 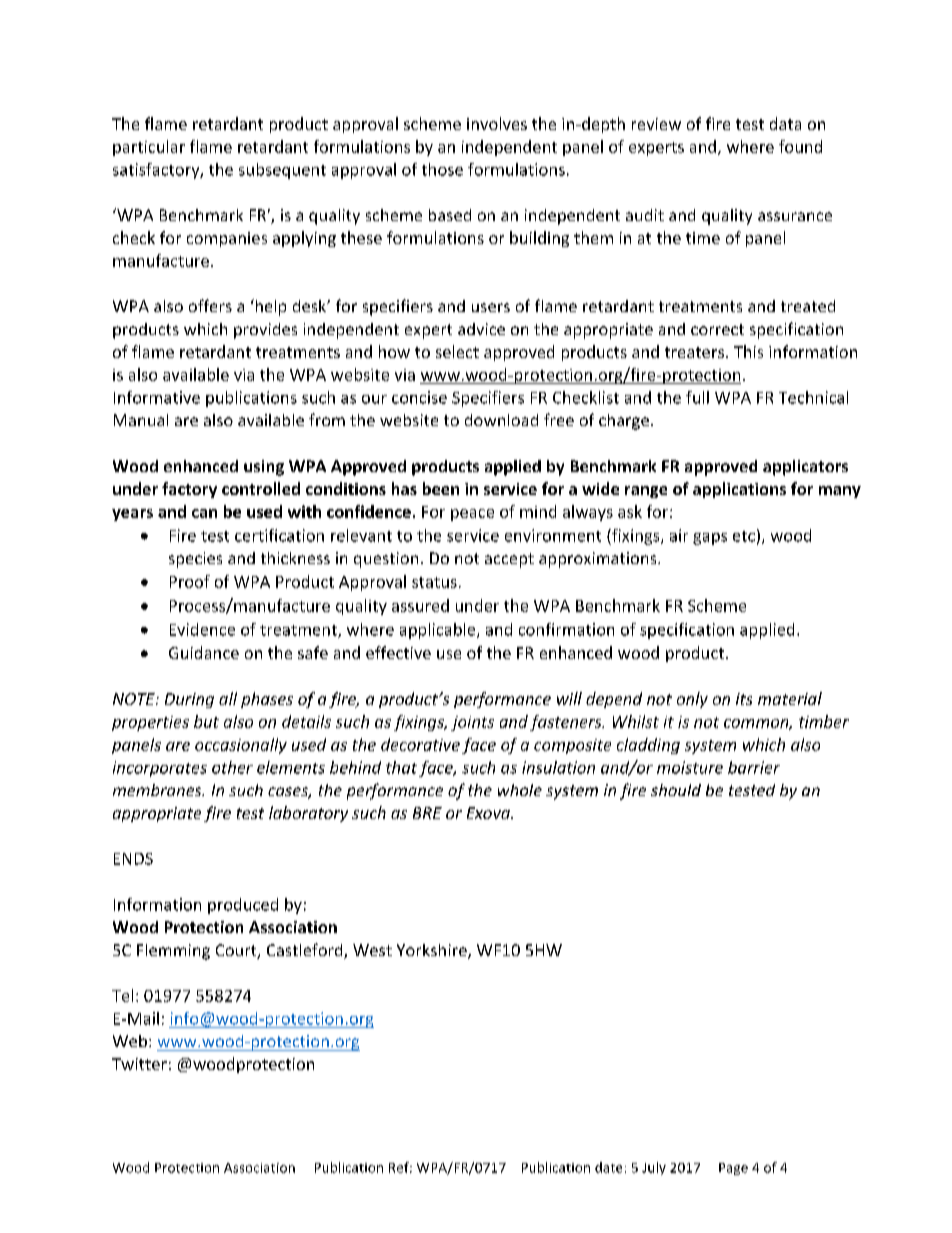 What do you see at coordinates (744, 699) in the screenshot?
I see `its` at bounding box center [744, 699].
